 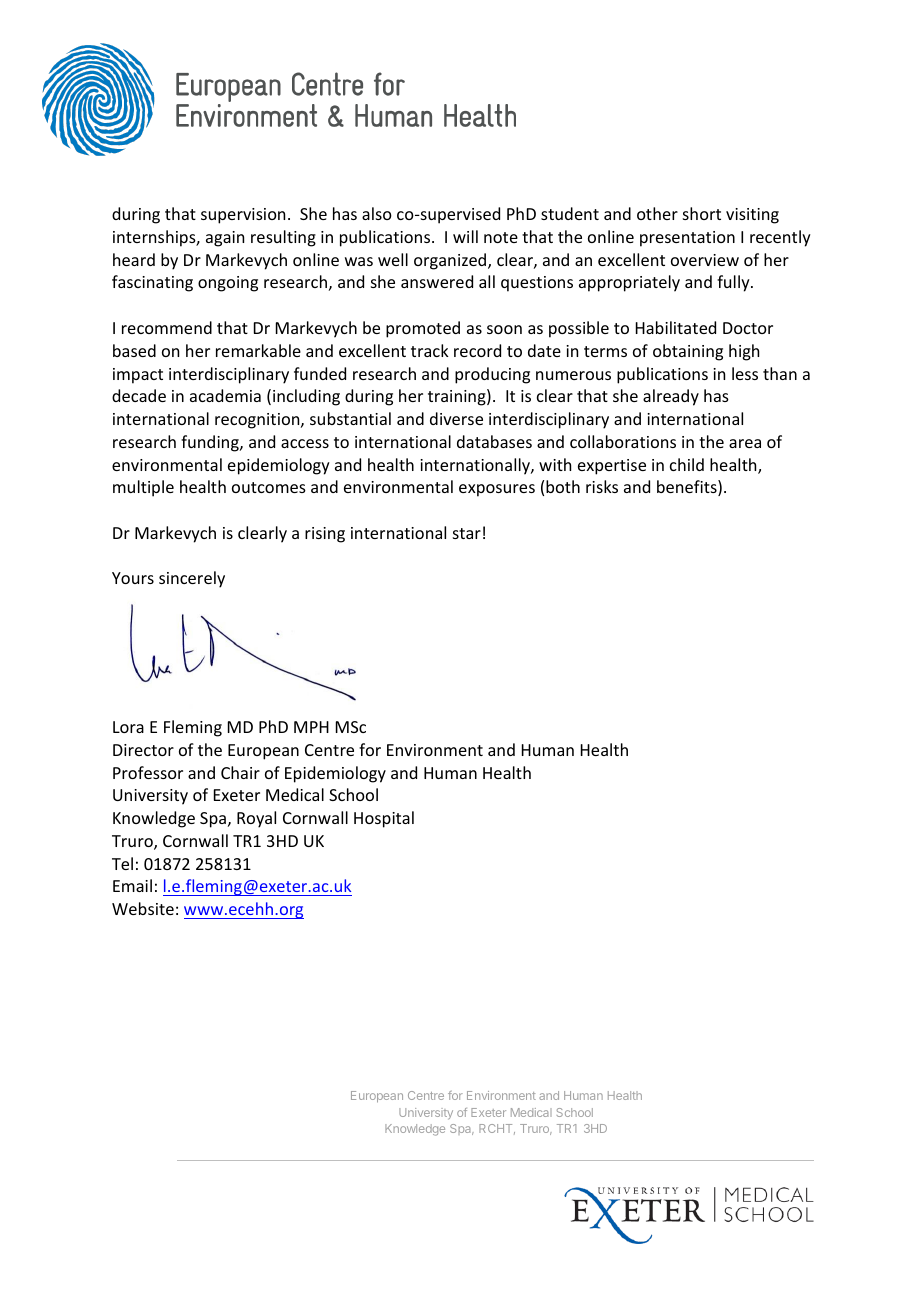 What do you see at coordinates (687, 239) in the screenshot?
I see `presentation` at bounding box center [687, 239].
